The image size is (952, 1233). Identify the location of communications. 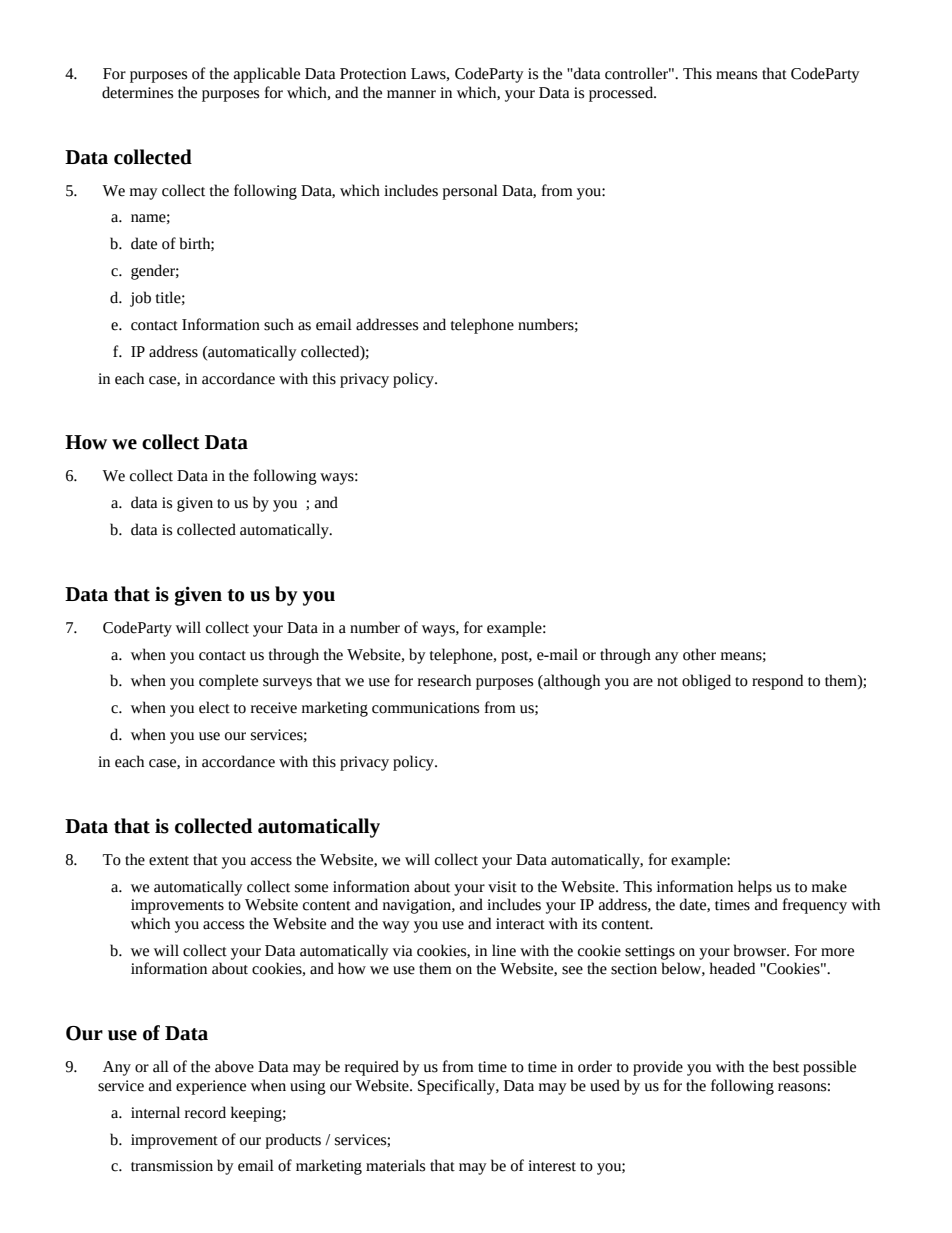
(425, 708).
